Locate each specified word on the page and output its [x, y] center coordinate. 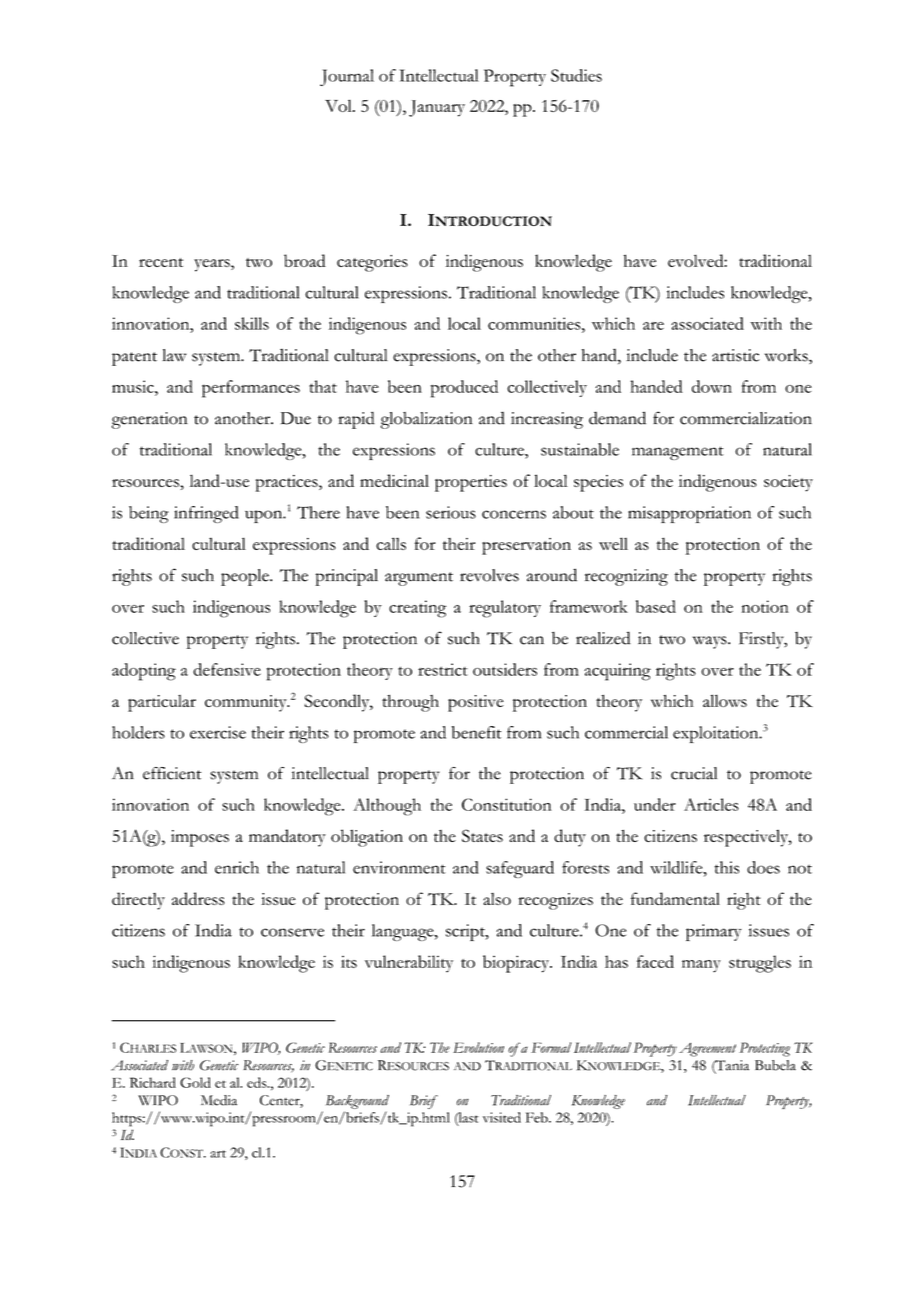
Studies [576, 75]
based [656, 606]
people [246, 577]
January [437, 108]
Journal [347, 77]
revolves [489, 575]
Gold [195, 1082]
